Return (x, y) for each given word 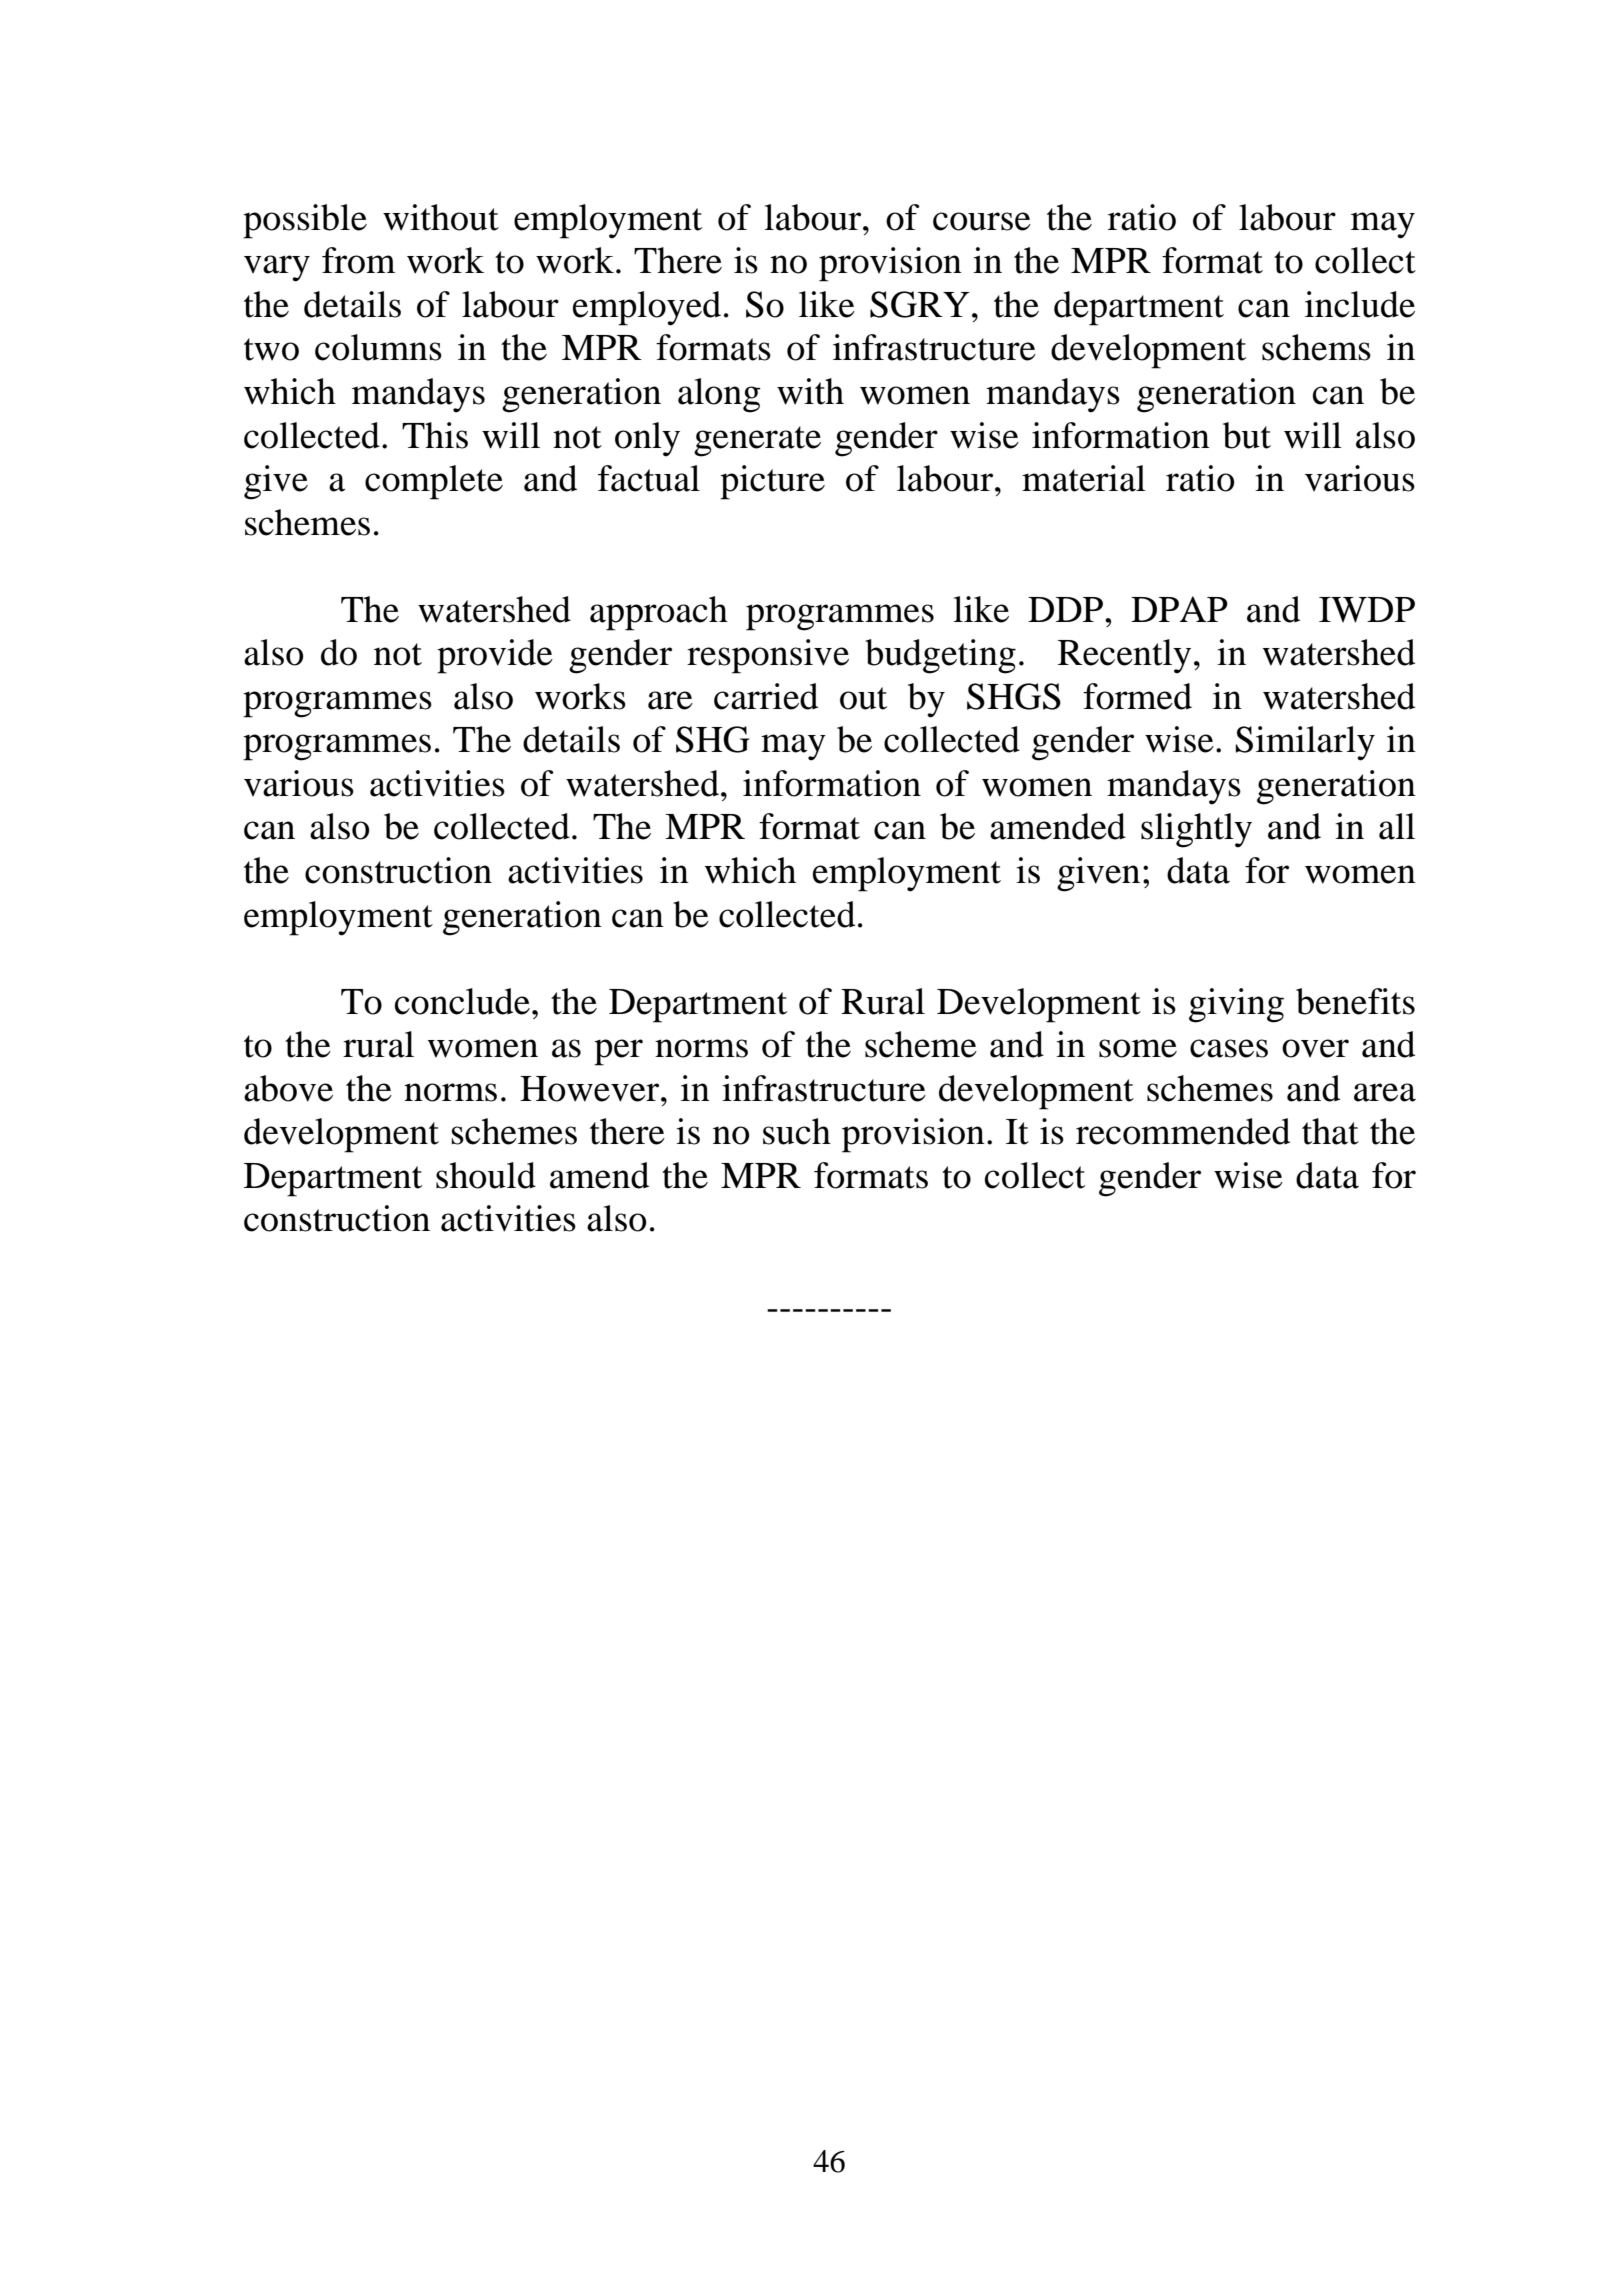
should (486, 1175)
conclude (462, 1001)
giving (1236, 1005)
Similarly (1305, 743)
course (982, 221)
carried (766, 696)
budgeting (940, 656)
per (618, 1052)
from (359, 260)
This (435, 435)
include (1360, 304)
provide (495, 656)
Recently (1124, 656)
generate (757, 441)
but (1247, 435)
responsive (768, 656)
